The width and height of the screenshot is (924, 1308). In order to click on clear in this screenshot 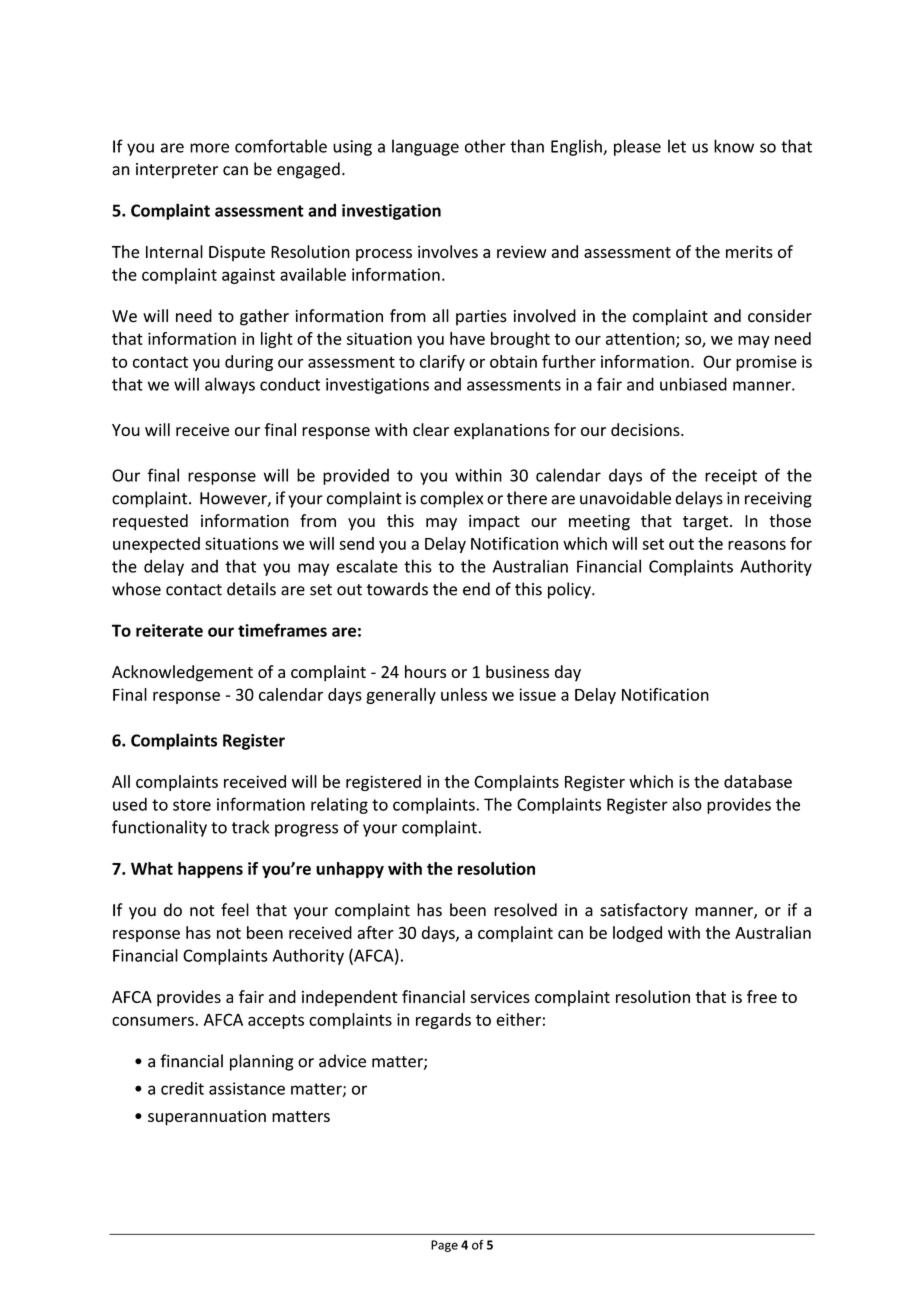, I will do `click(431, 429)`.
